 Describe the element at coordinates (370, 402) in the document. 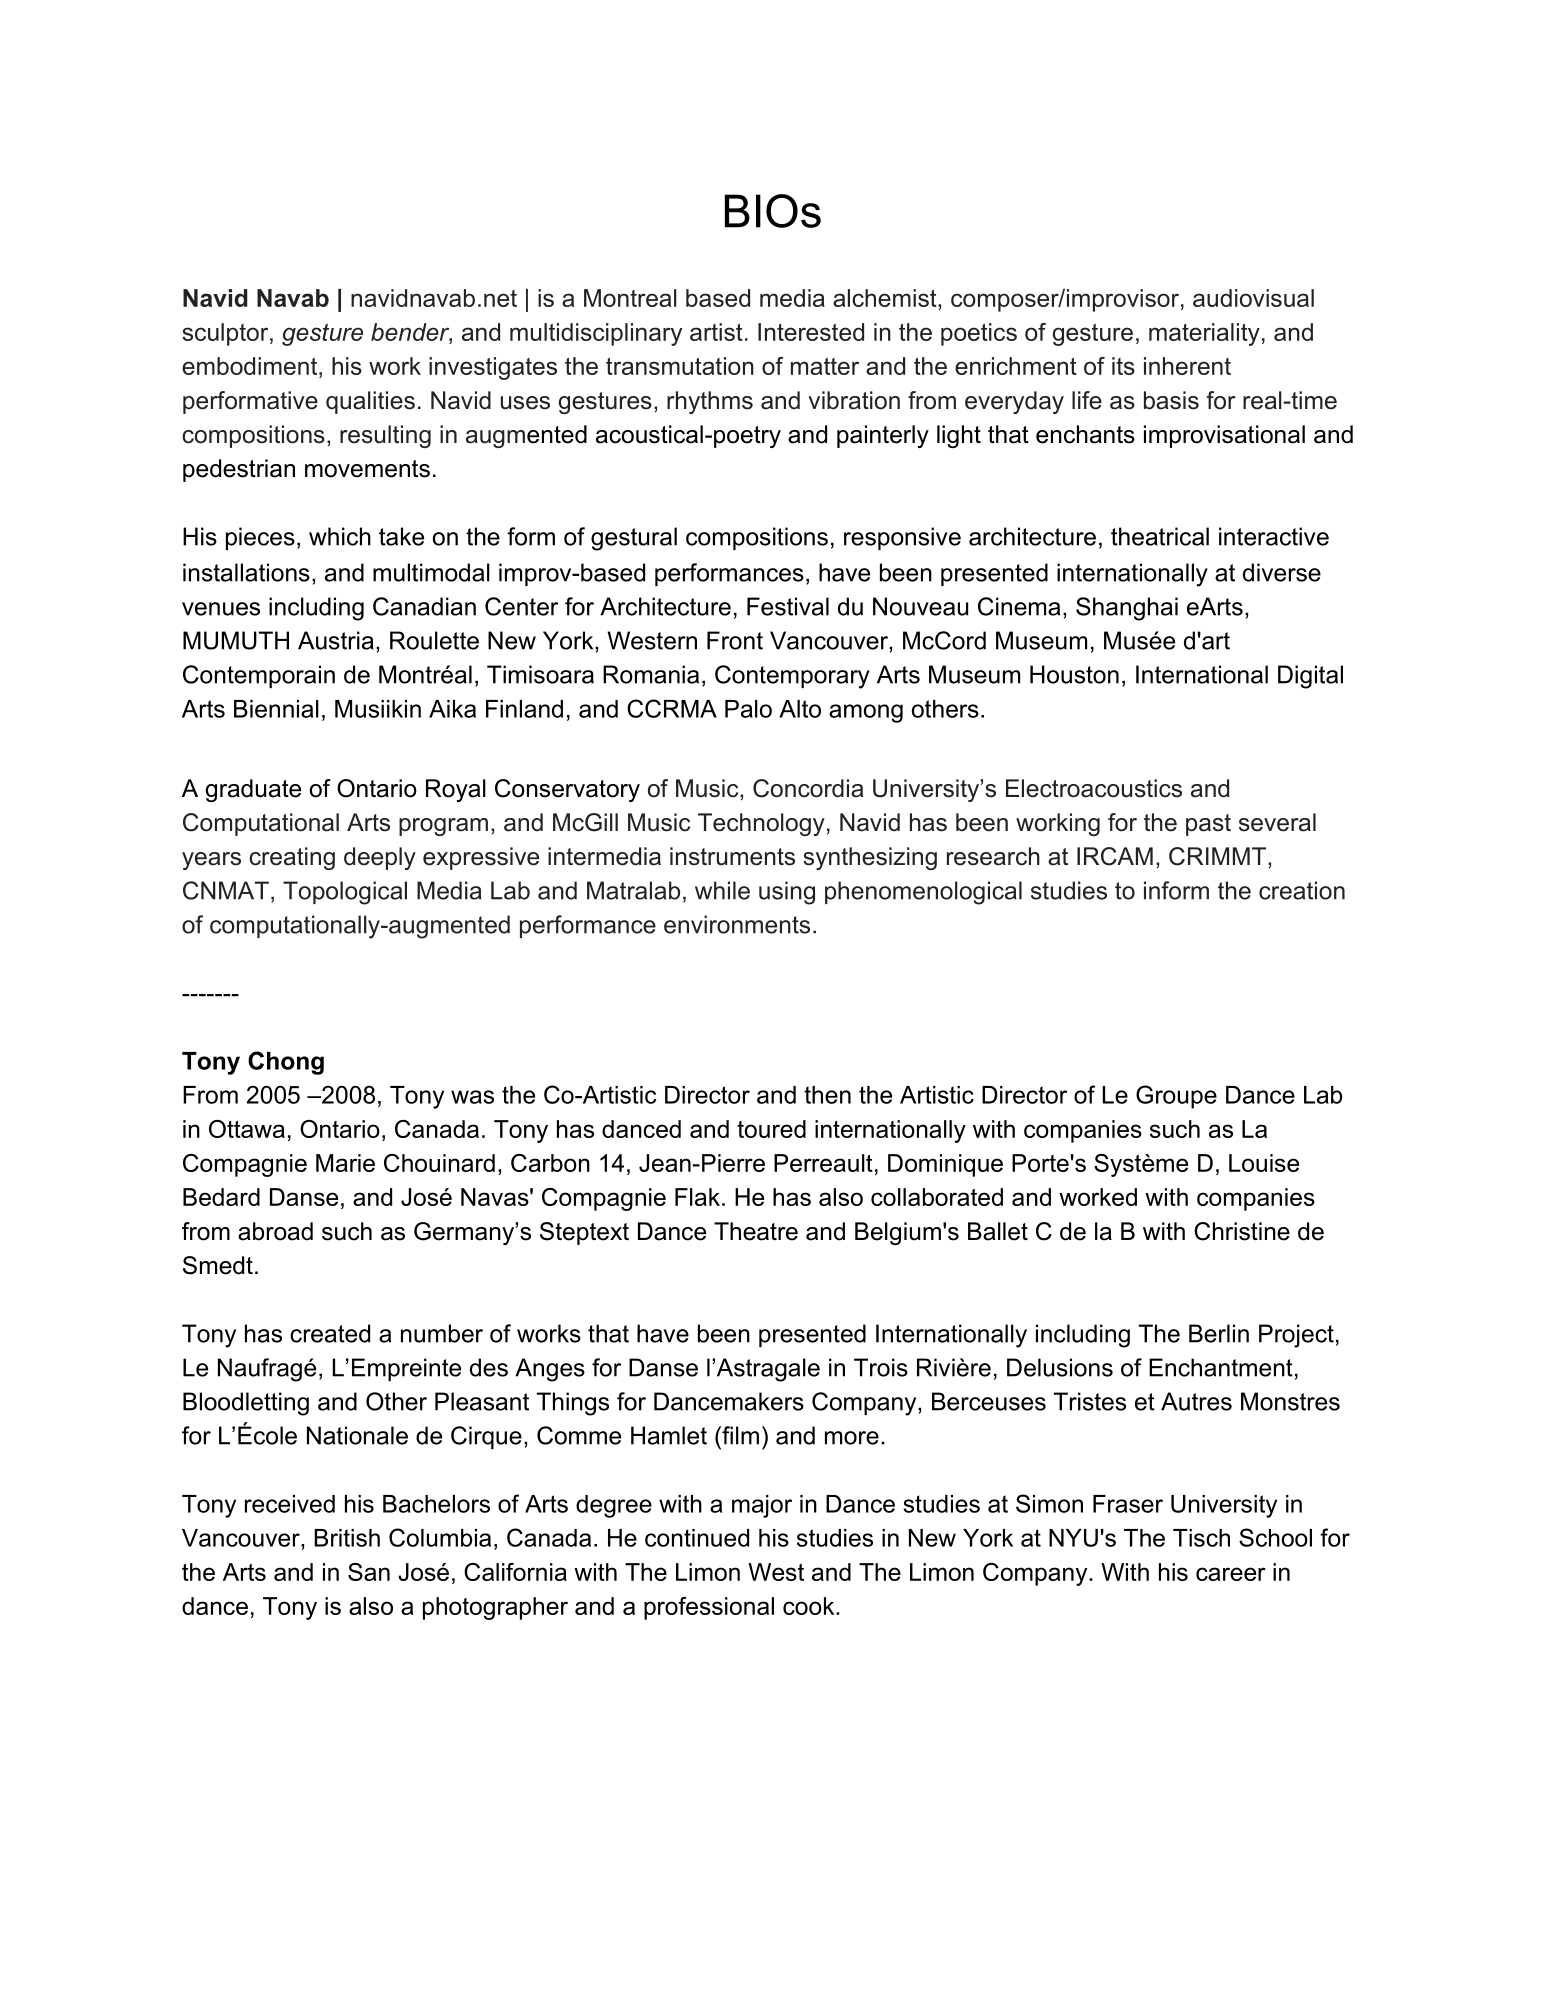

I see `qualities` at that location.
